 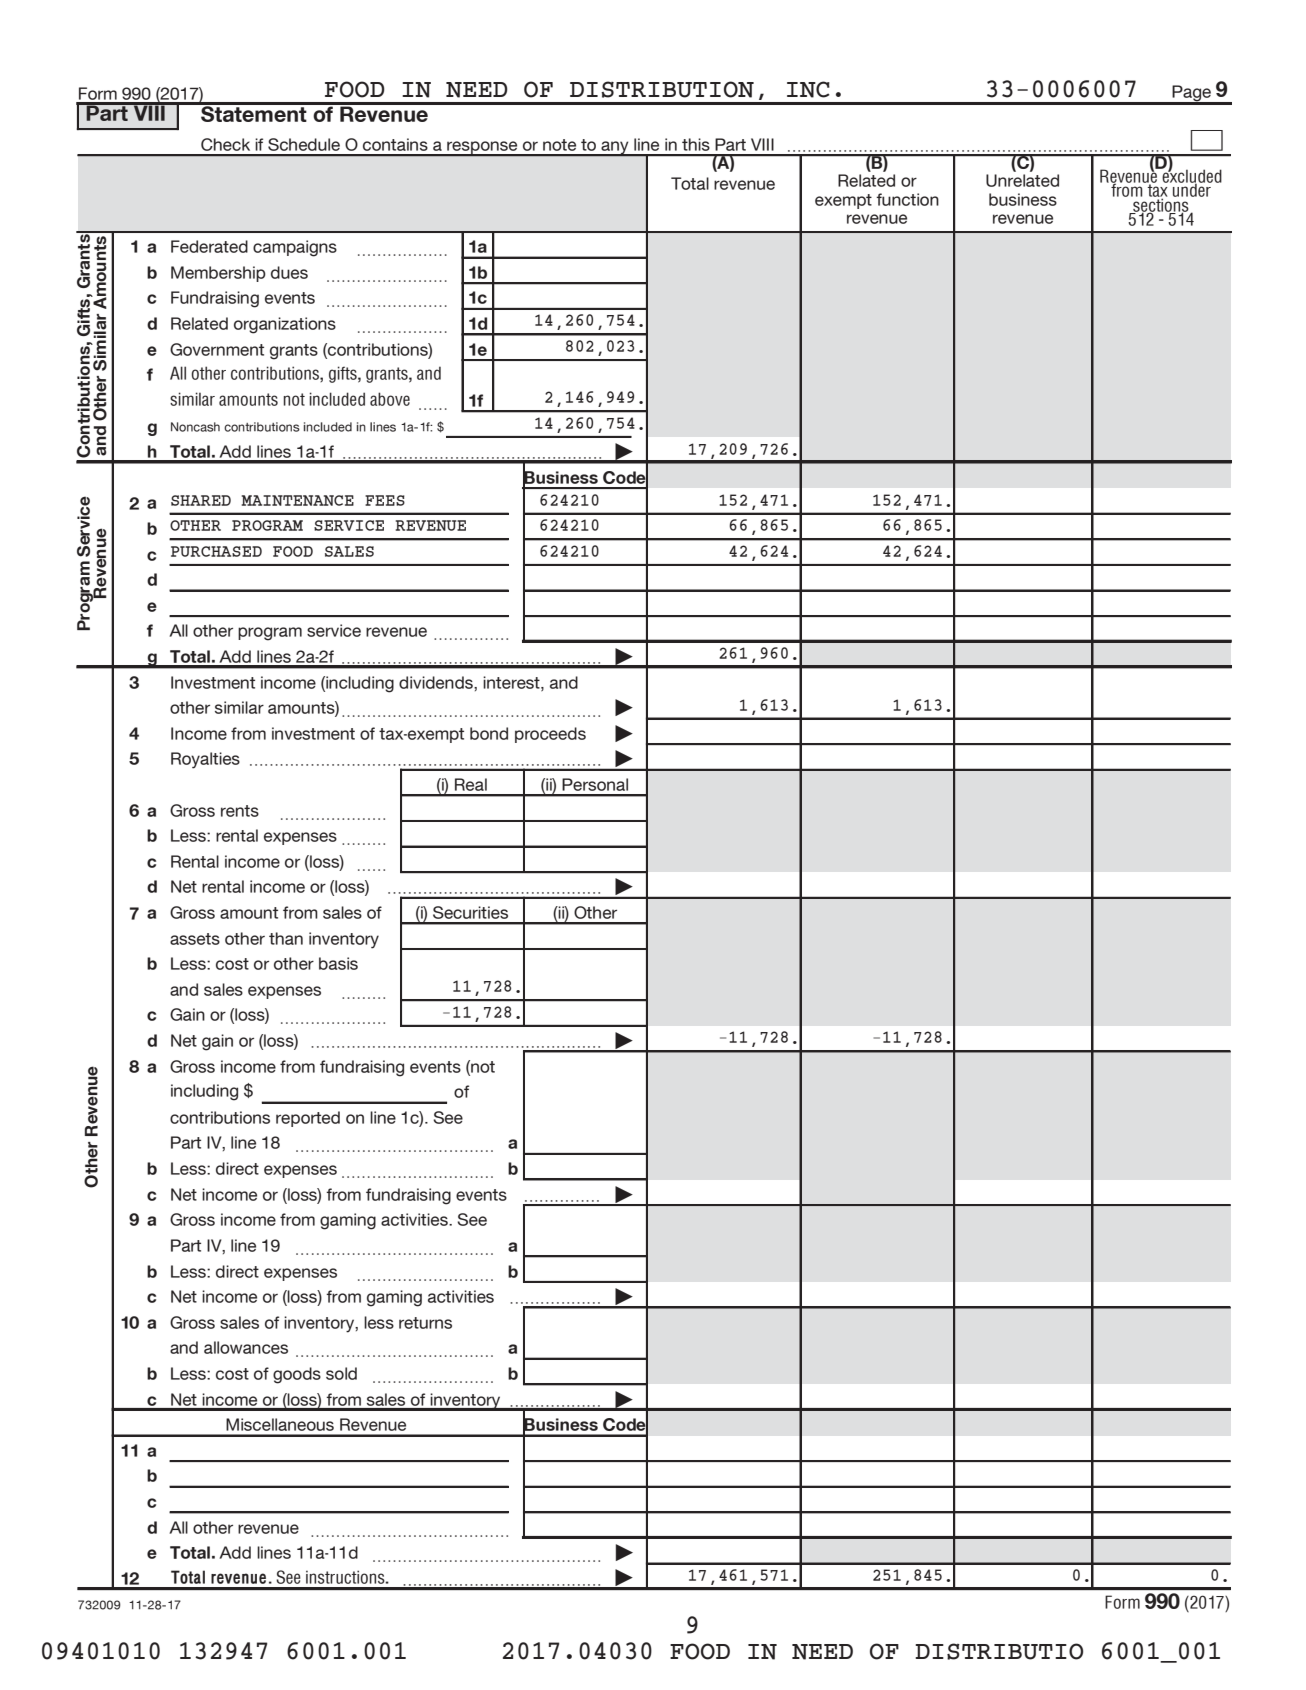 What do you see at coordinates (550, 735) in the image?
I see `proceeds` at bounding box center [550, 735].
